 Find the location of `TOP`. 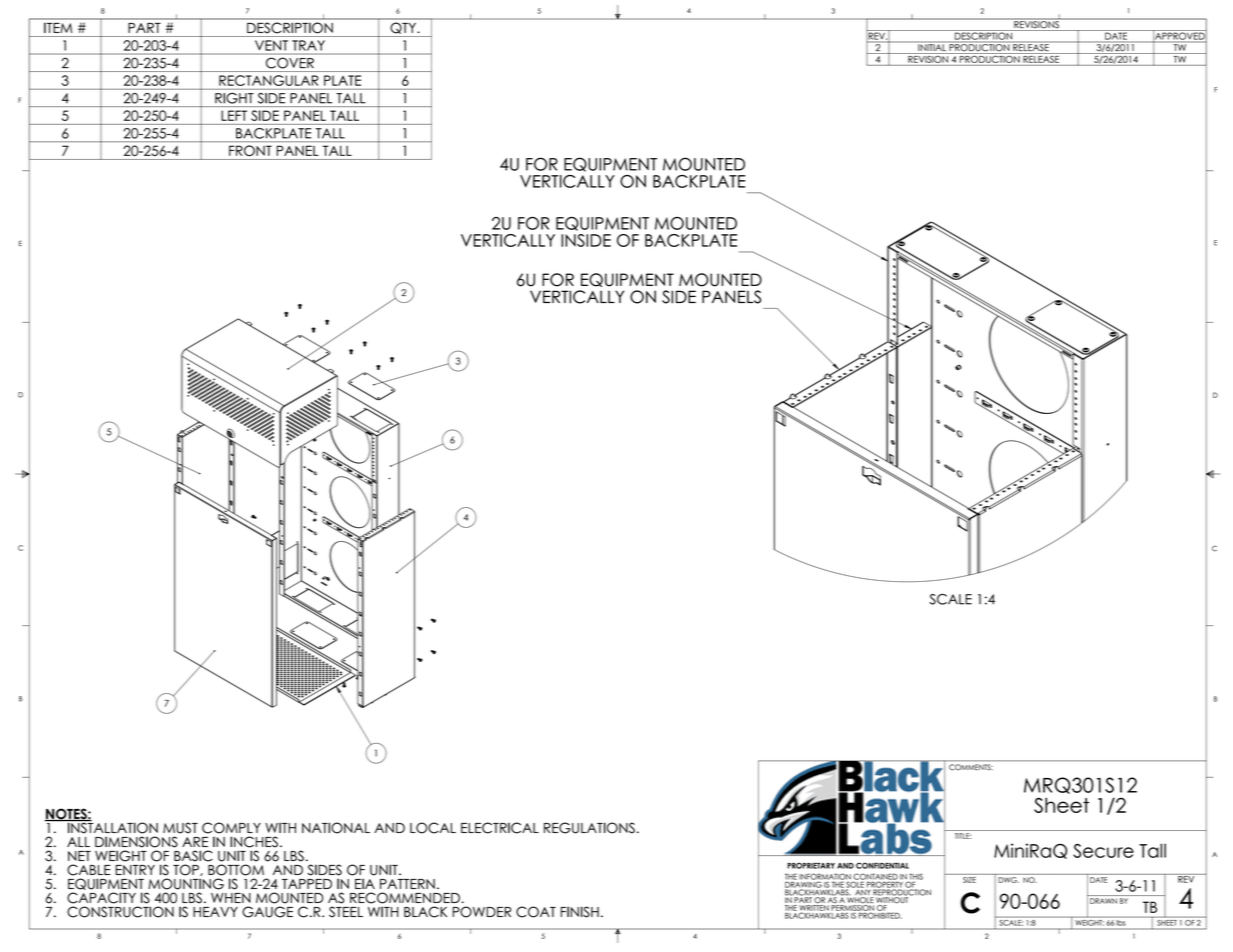

TOP is located at coordinates (187, 870).
